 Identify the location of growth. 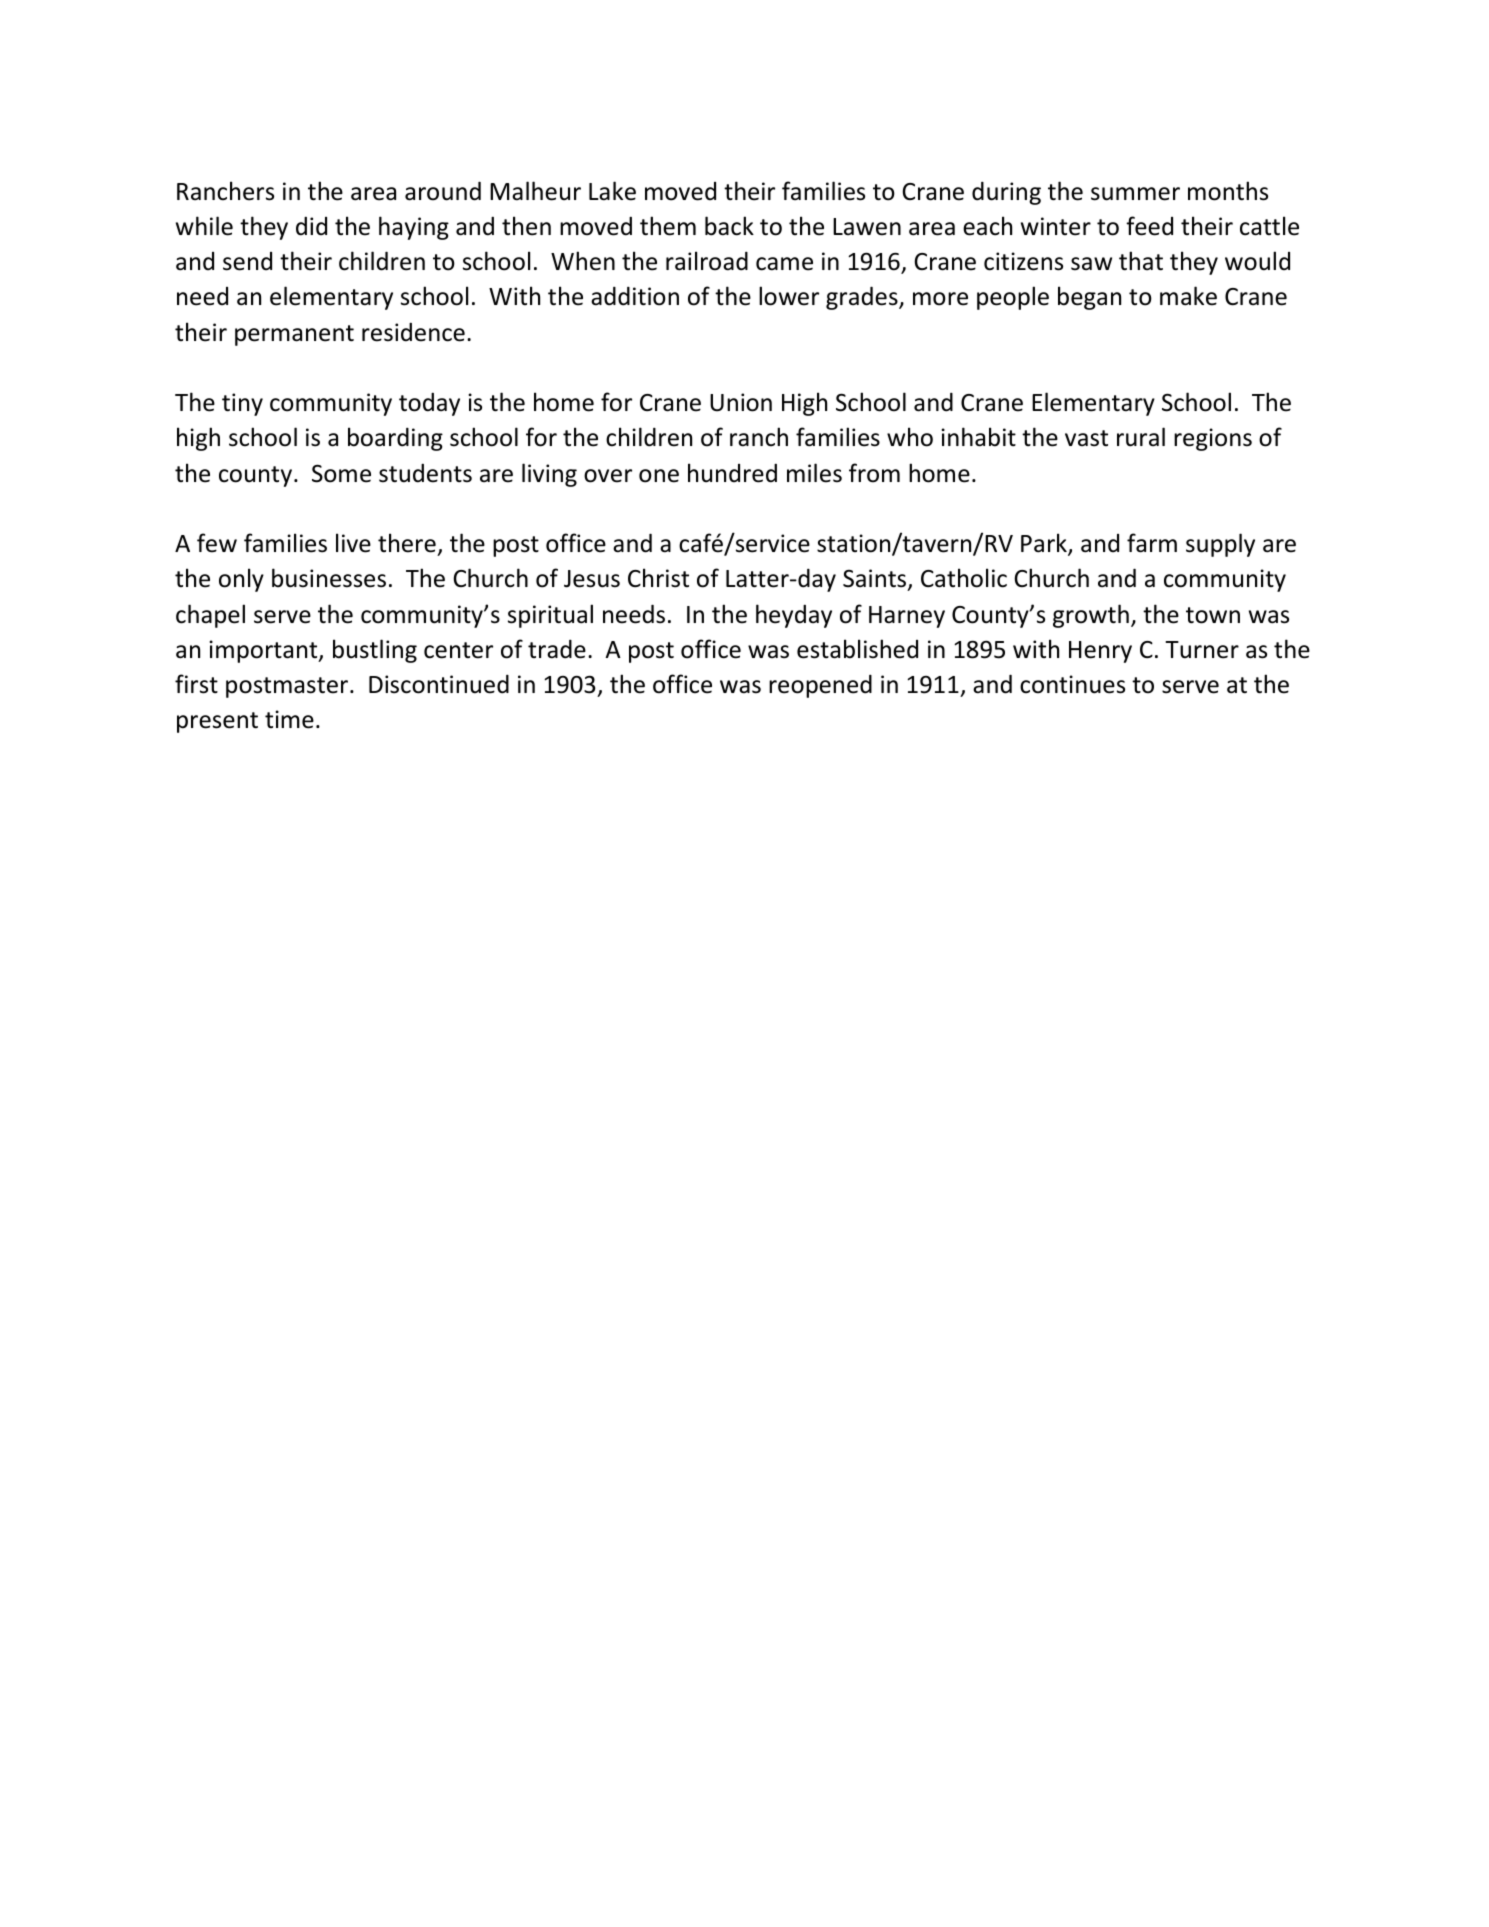
(1091, 616).
